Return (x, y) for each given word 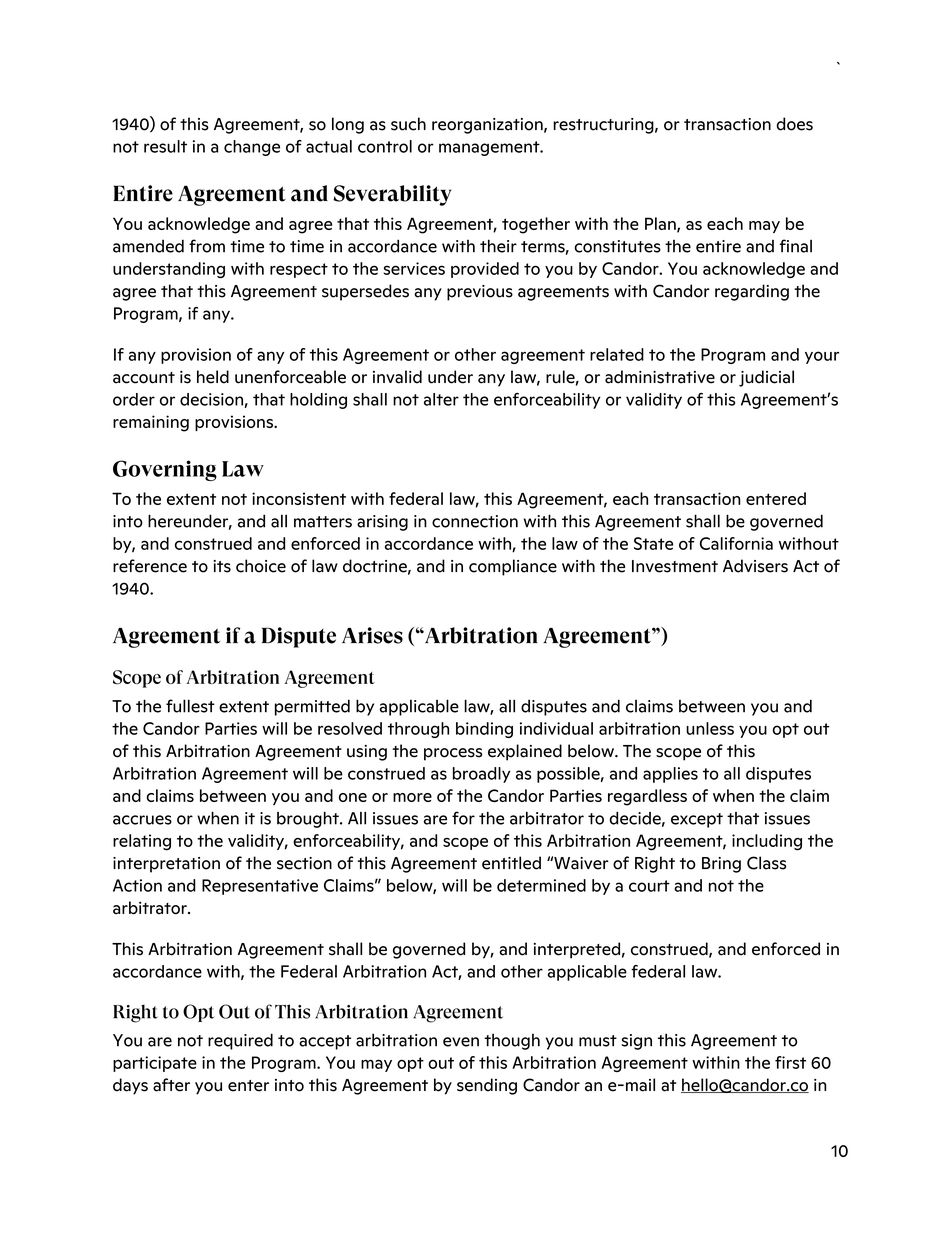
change (252, 148)
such (408, 124)
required (240, 1041)
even (461, 1042)
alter (441, 399)
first (790, 1062)
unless (710, 728)
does (795, 124)
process (453, 754)
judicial (766, 378)
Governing (165, 470)
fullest (190, 706)
